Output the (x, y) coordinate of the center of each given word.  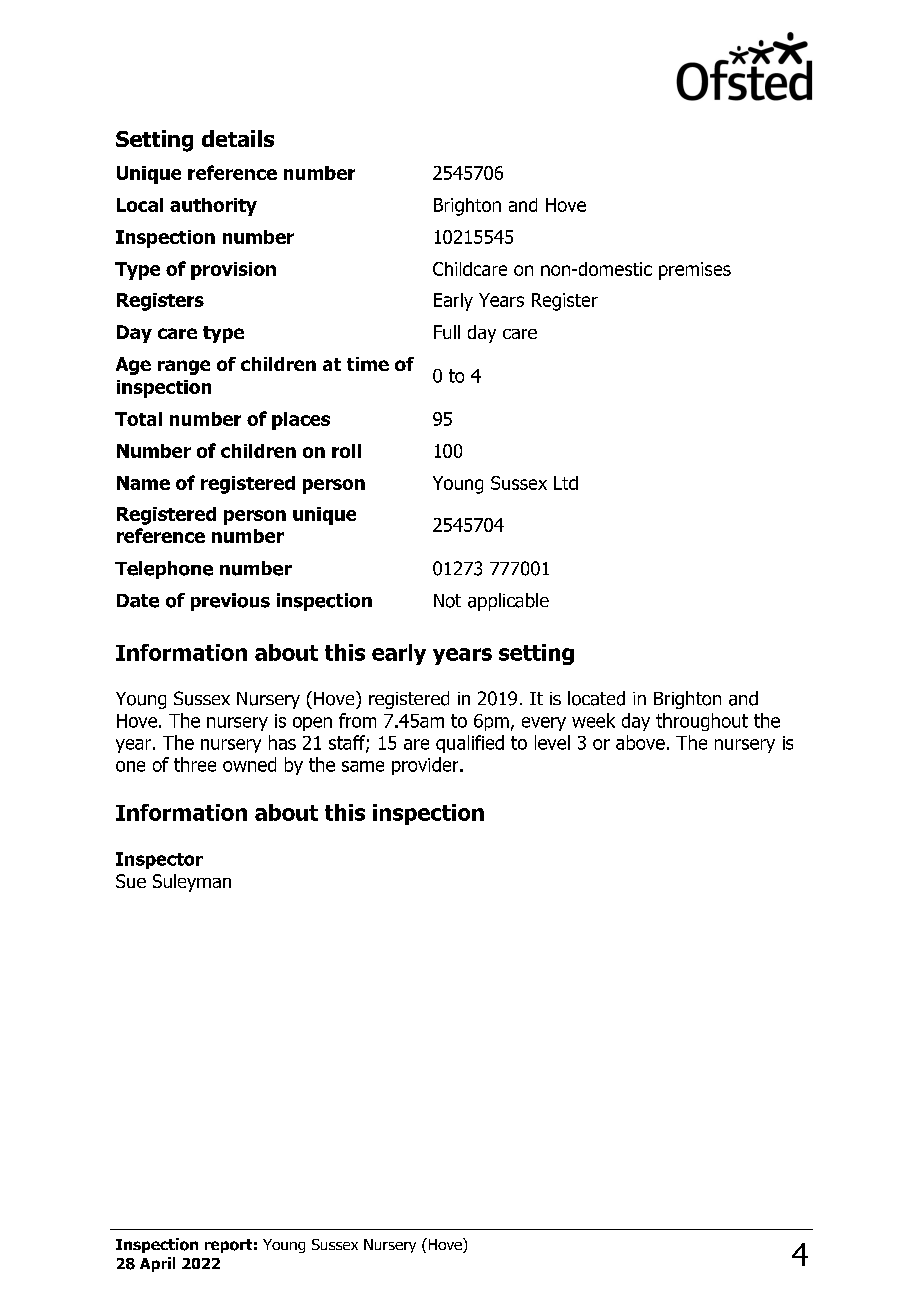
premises (695, 271)
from (357, 720)
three (195, 764)
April (157, 1264)
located (596, 698)
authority (213, 207)
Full (447, 332)
